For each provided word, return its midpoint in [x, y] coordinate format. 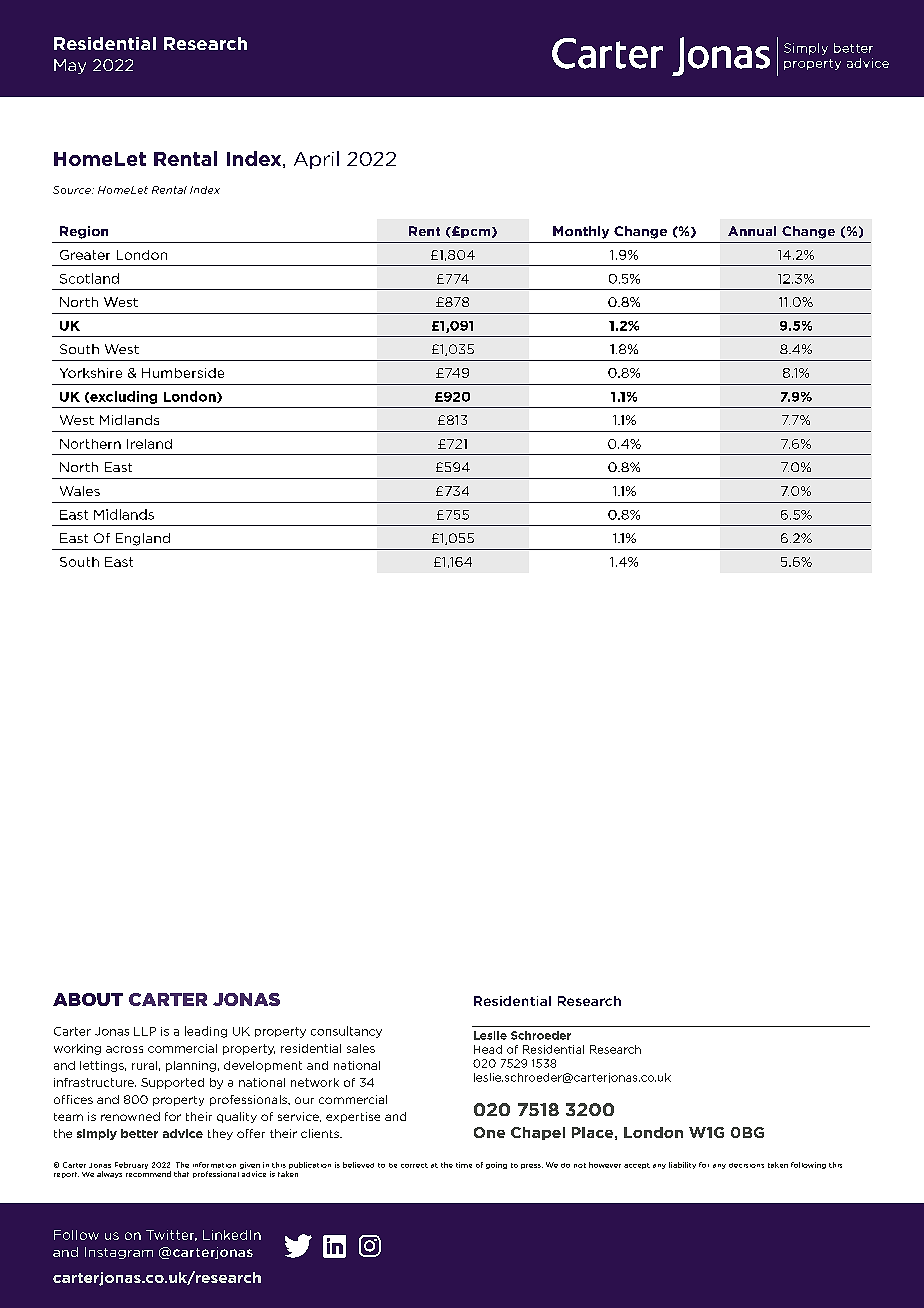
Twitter [171, 1235]
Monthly [581, 232]
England [143, 539]
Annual [752, 231]
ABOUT [88, 999]
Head [488, 1049]
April [316, 160]
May [70, 66]
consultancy [346, 1032]
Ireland [149, 444]
